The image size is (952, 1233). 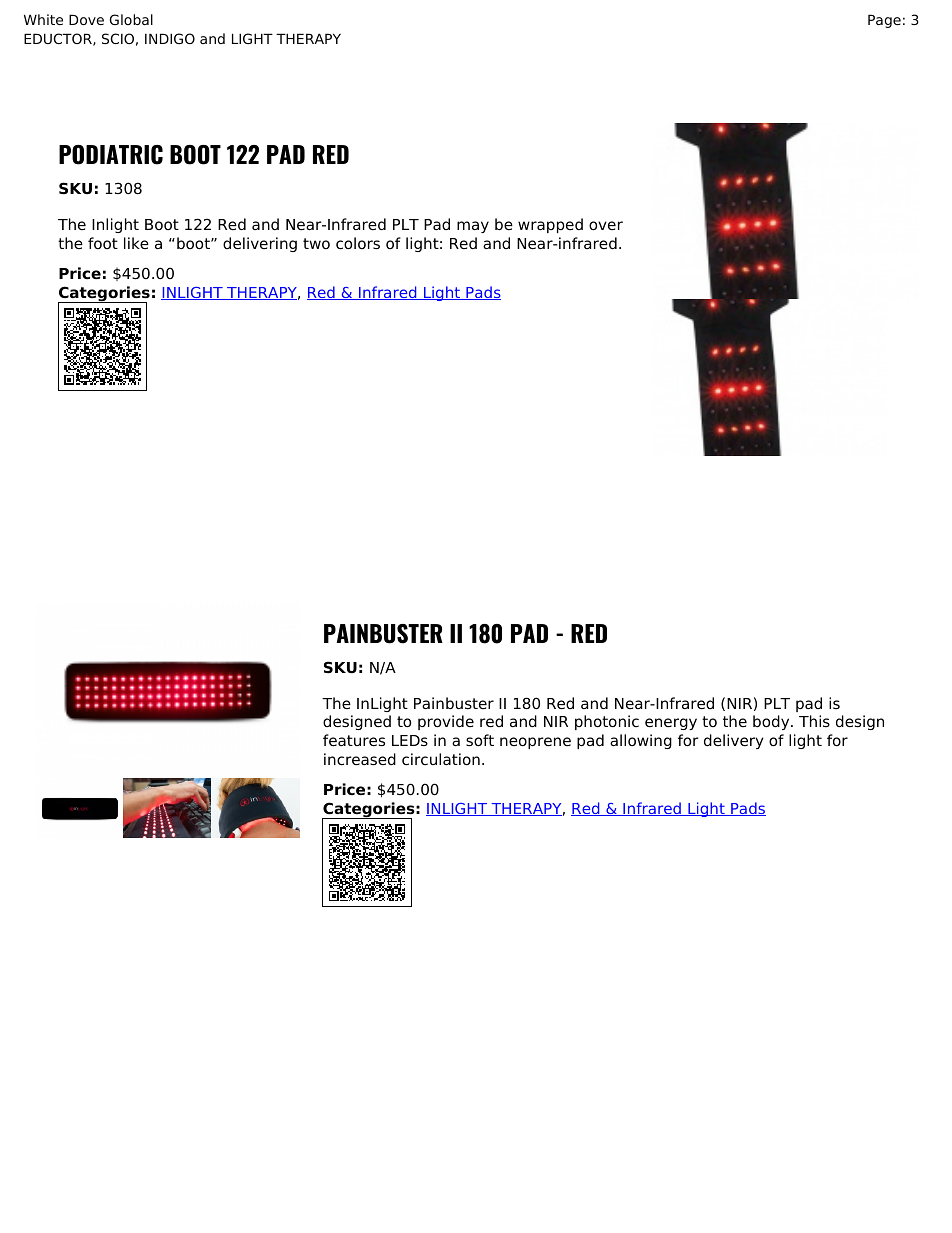 What do you see at coordinates (884, 21) in the screenshot?
I see `Page` at bounding box center [884, 21].
